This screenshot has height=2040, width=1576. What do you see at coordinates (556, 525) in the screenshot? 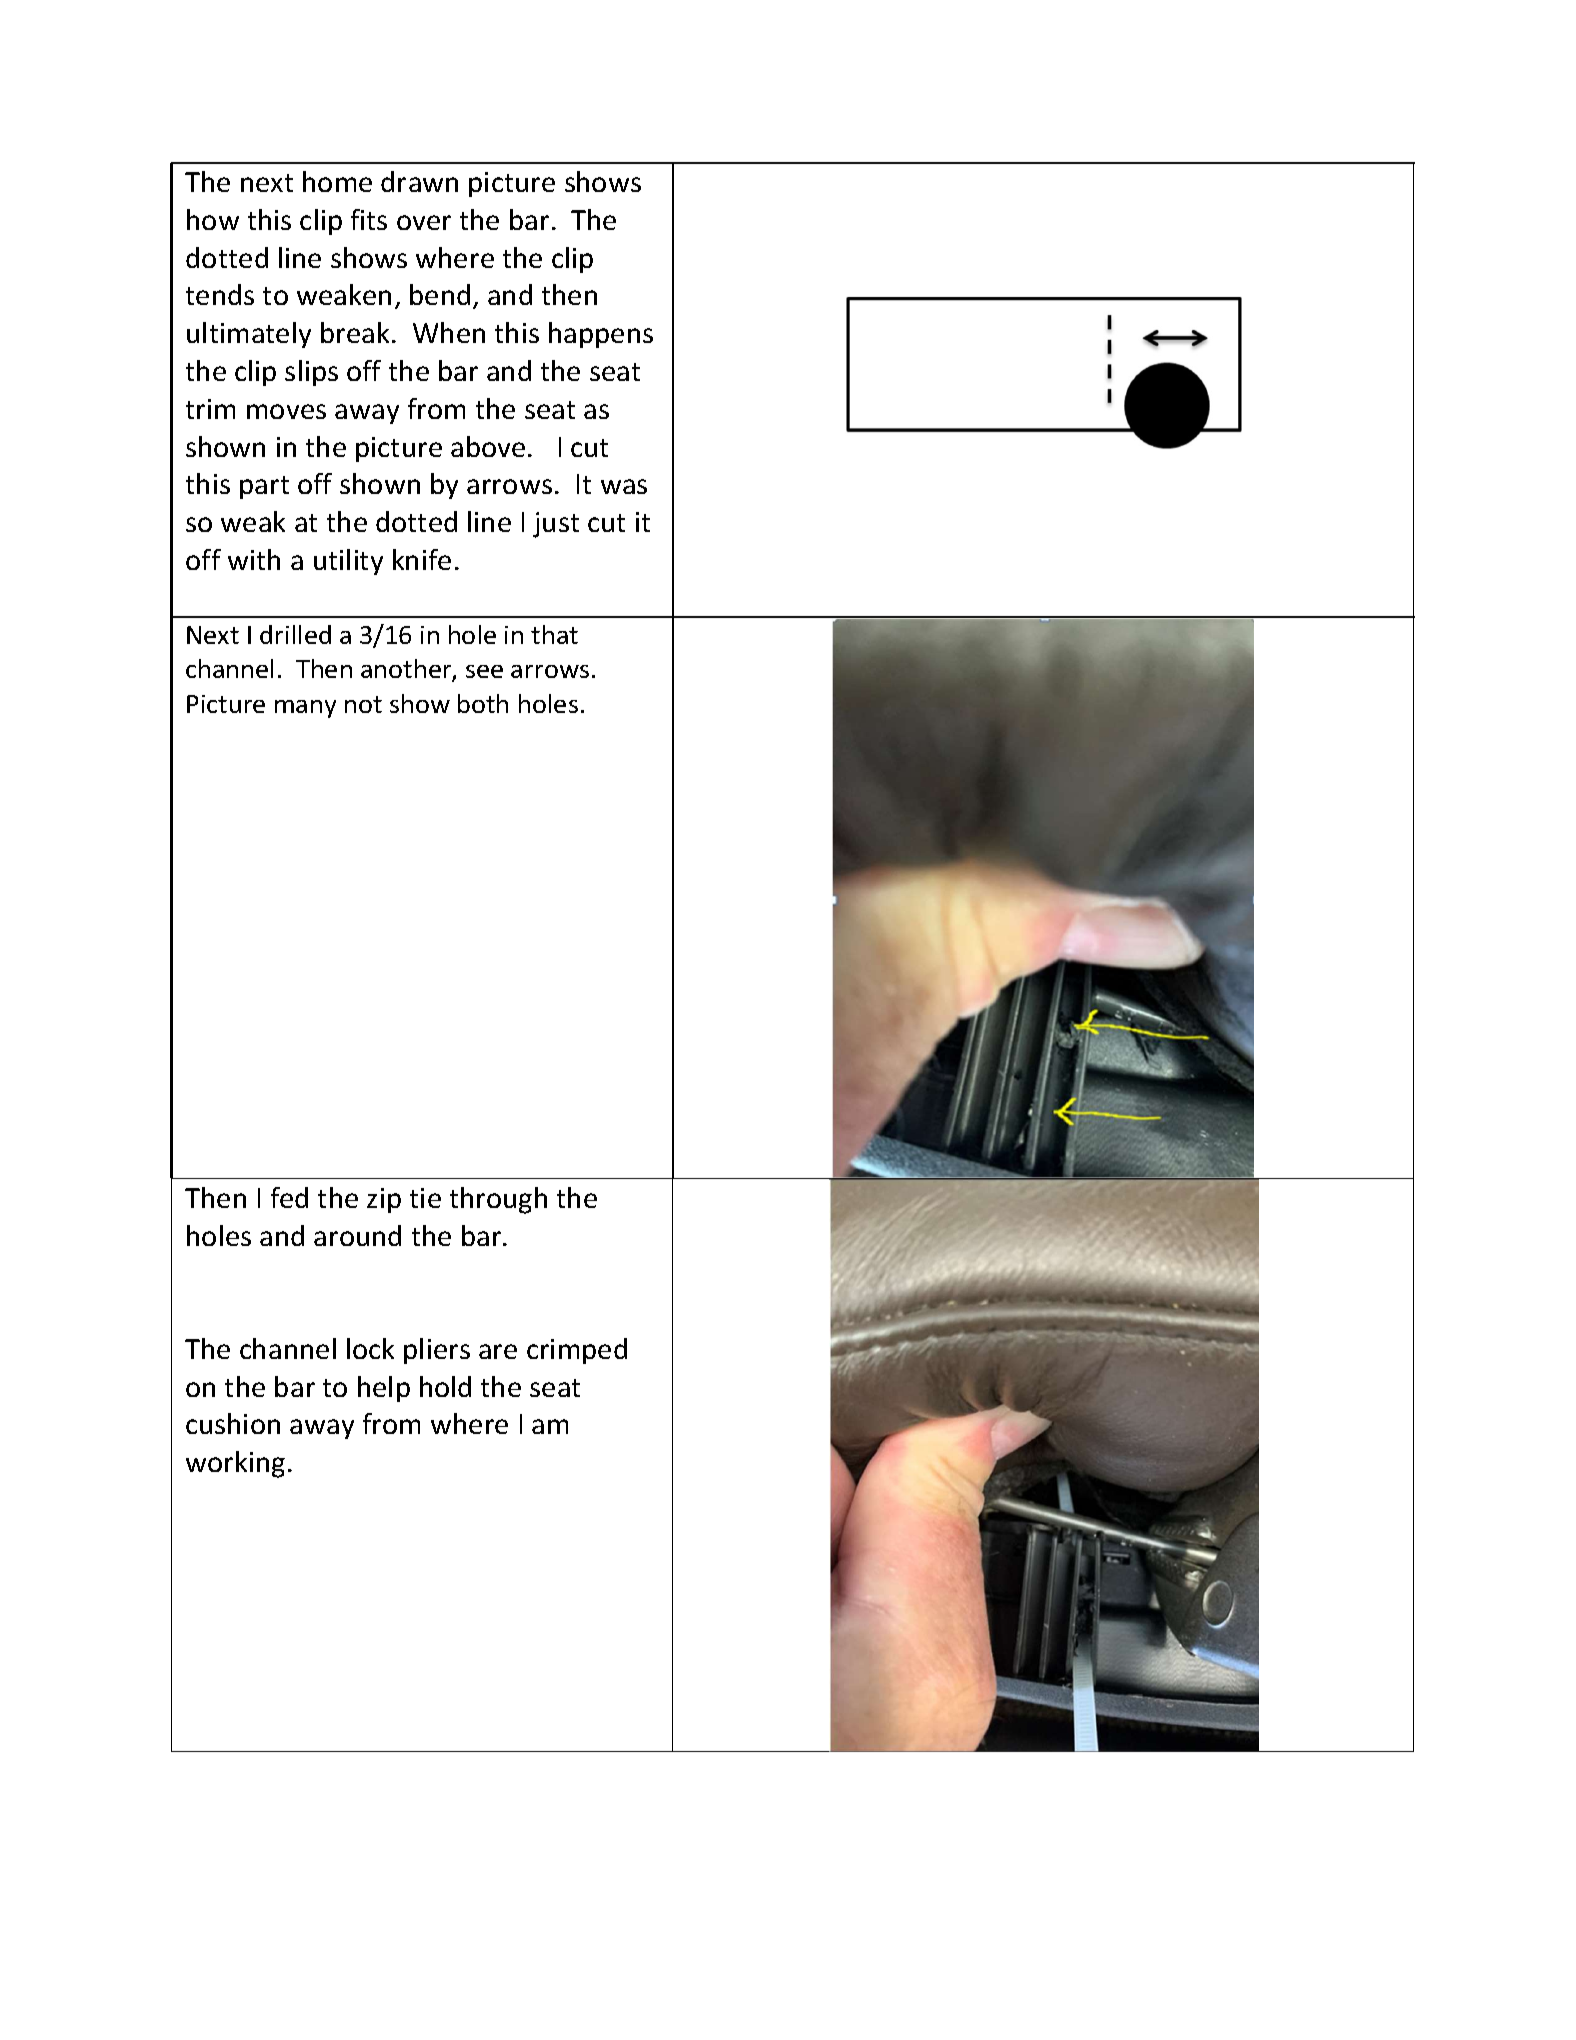
I see `just` at bounding box center [556, 525].
